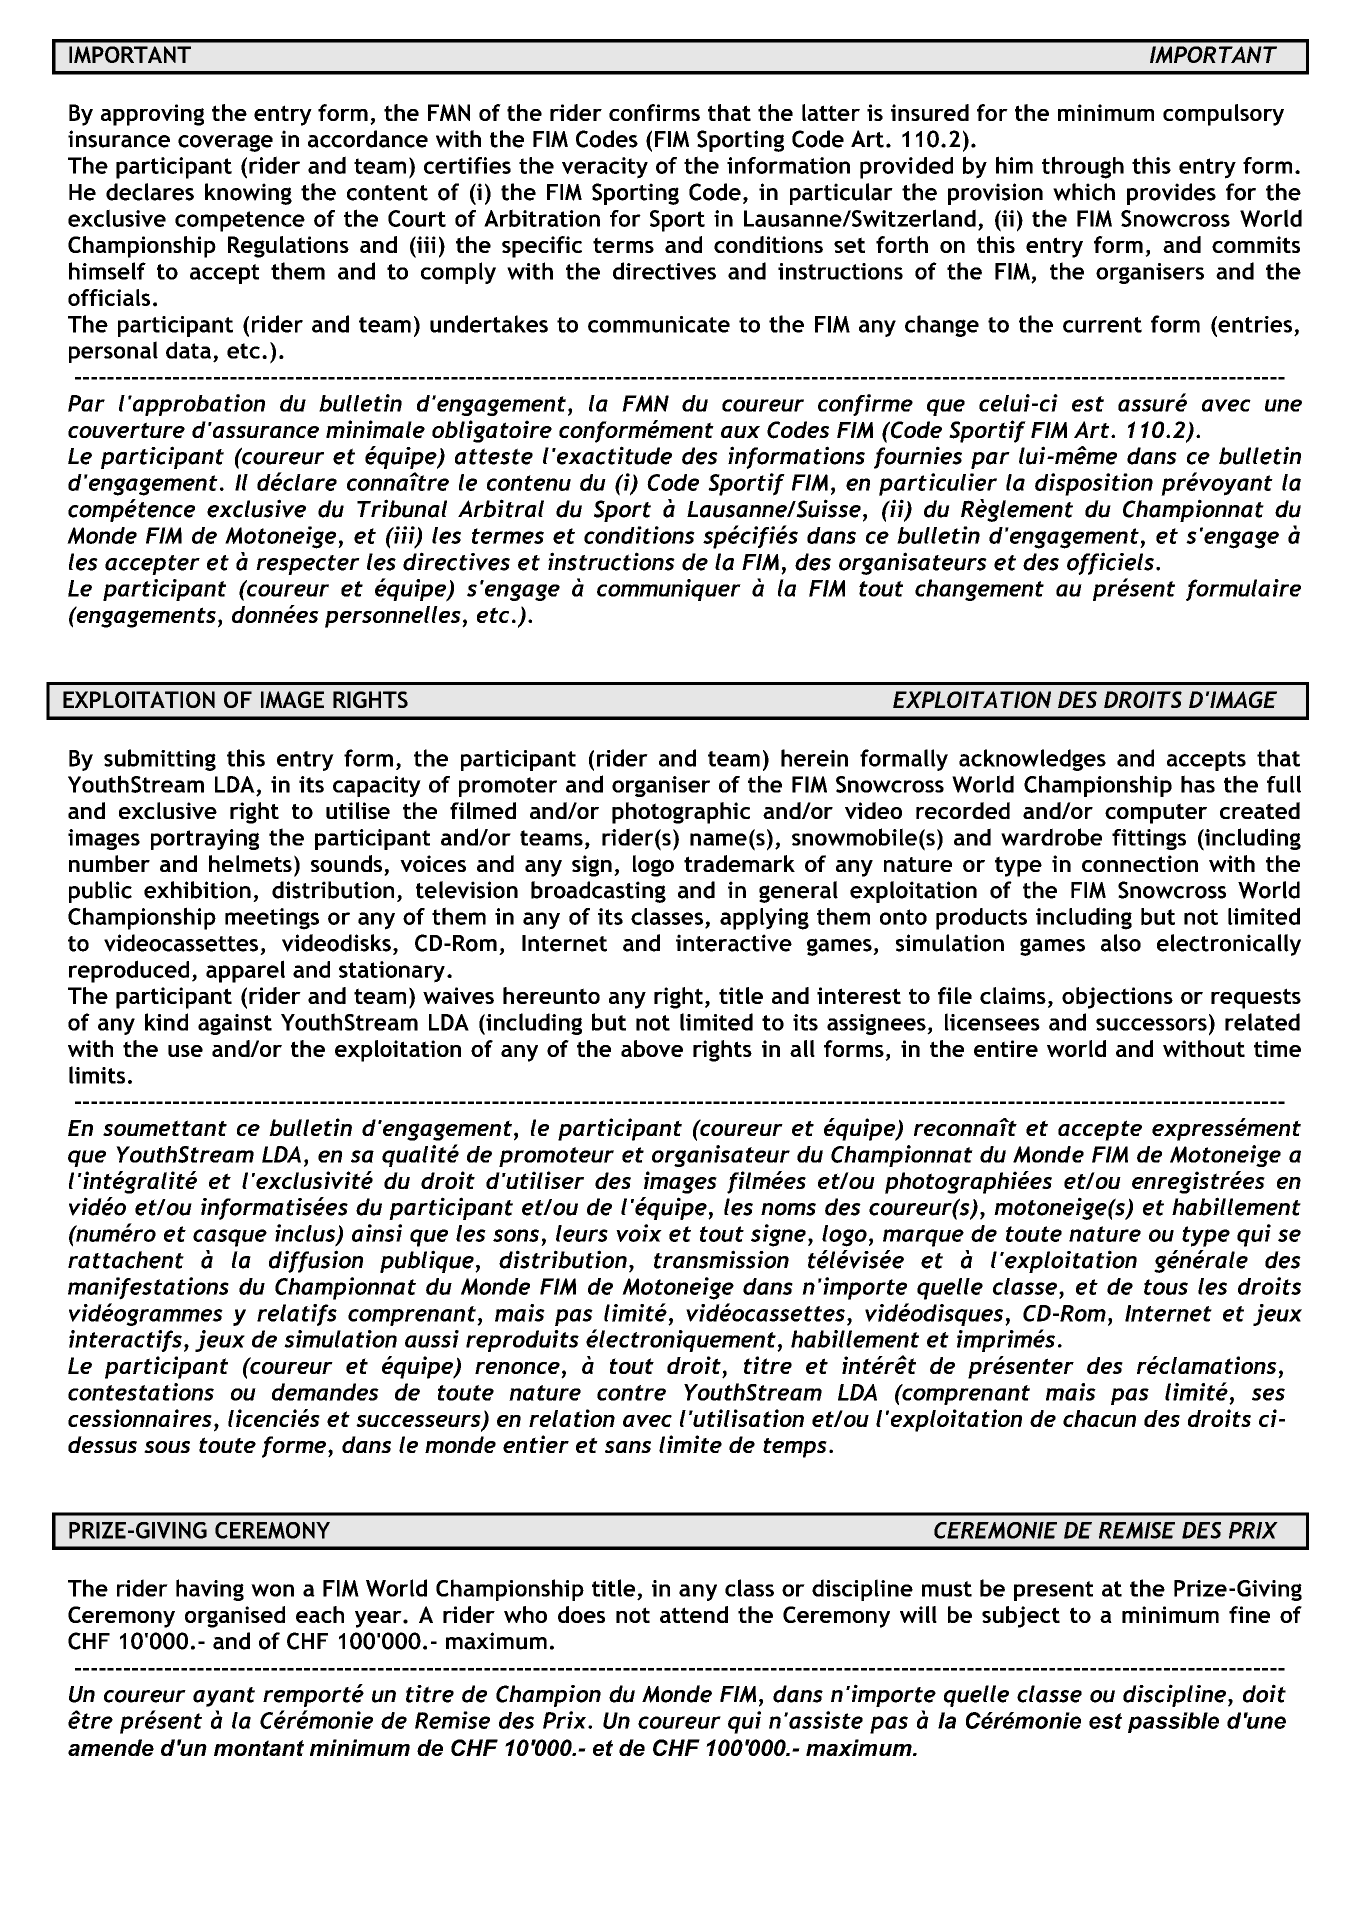 This page has height=1915, width=1354. What do you see at coordinates (788, 1209) in the page?
I see `noms` at bounding box center [788, 1209].
